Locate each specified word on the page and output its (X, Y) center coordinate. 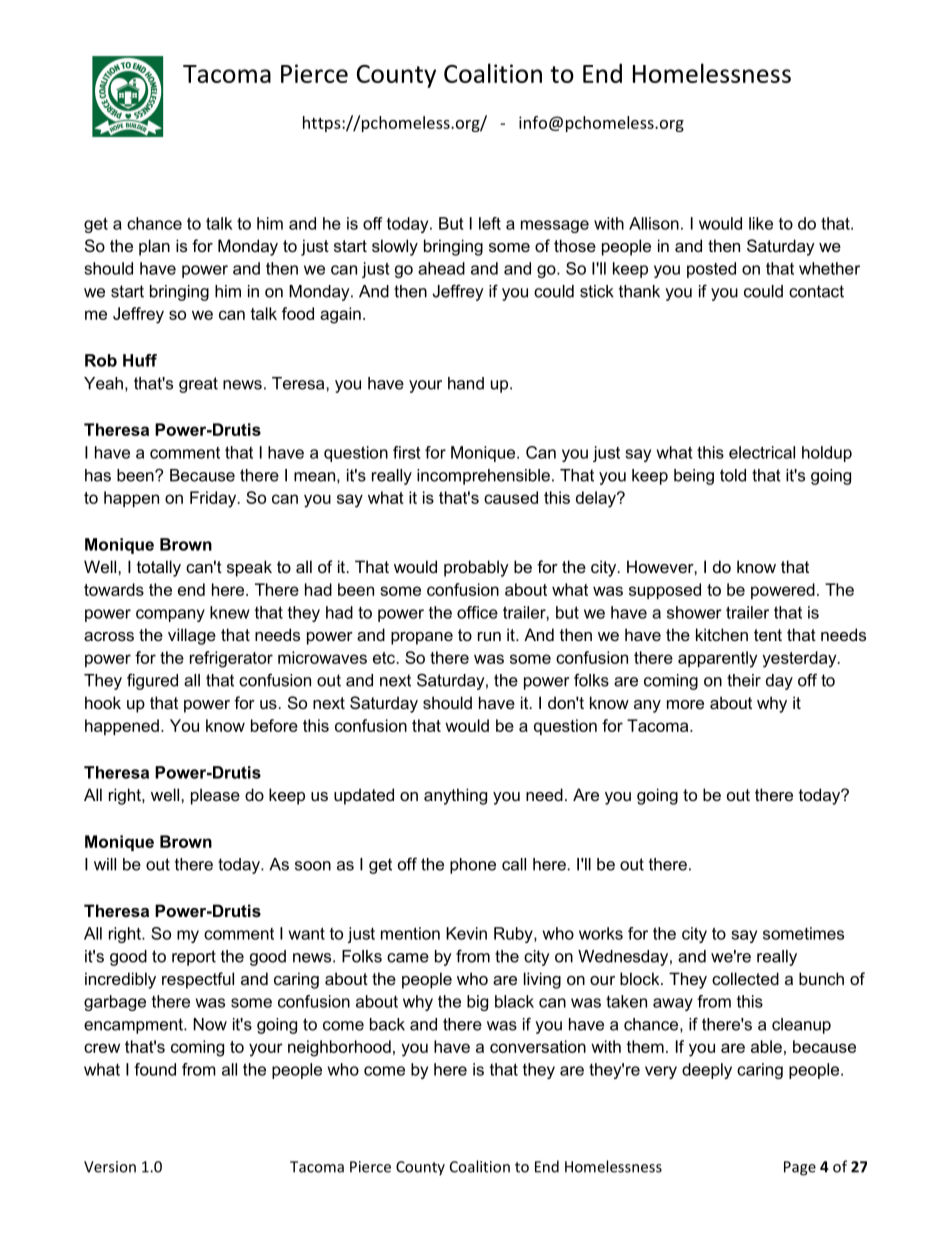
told (733, 475)
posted (711, 270)
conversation (538, 1046)
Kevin (466, 933)
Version (110, 1167)
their (744, 680)
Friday (214, 499)
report (194, 958)
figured (152, 681)
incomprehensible (483, 477)
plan (154, 247)
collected (745, 978)
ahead (441, 268)
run (489, 636)
